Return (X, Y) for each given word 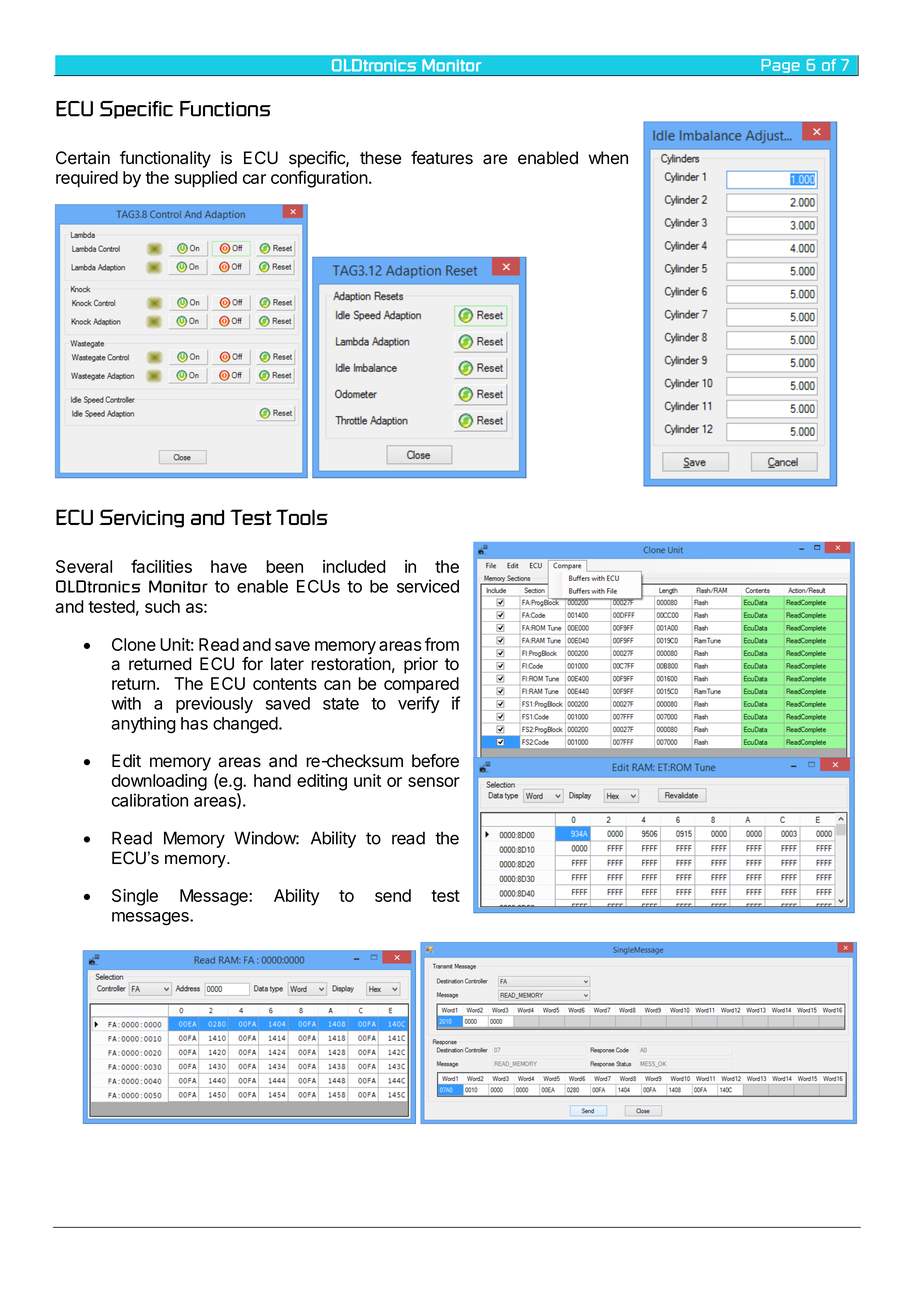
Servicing (142, 518)
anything (143, 725)
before (435, 761)
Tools (302, 517)
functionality (165, 159)
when (608, 158)
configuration (320, 179)
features (442, 158)
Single (135, 897)
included (354, 566)
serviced (428, 586)
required (87, 179)
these (380, 158)
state (341, 704)
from (442, 644)
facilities (161, 566)
